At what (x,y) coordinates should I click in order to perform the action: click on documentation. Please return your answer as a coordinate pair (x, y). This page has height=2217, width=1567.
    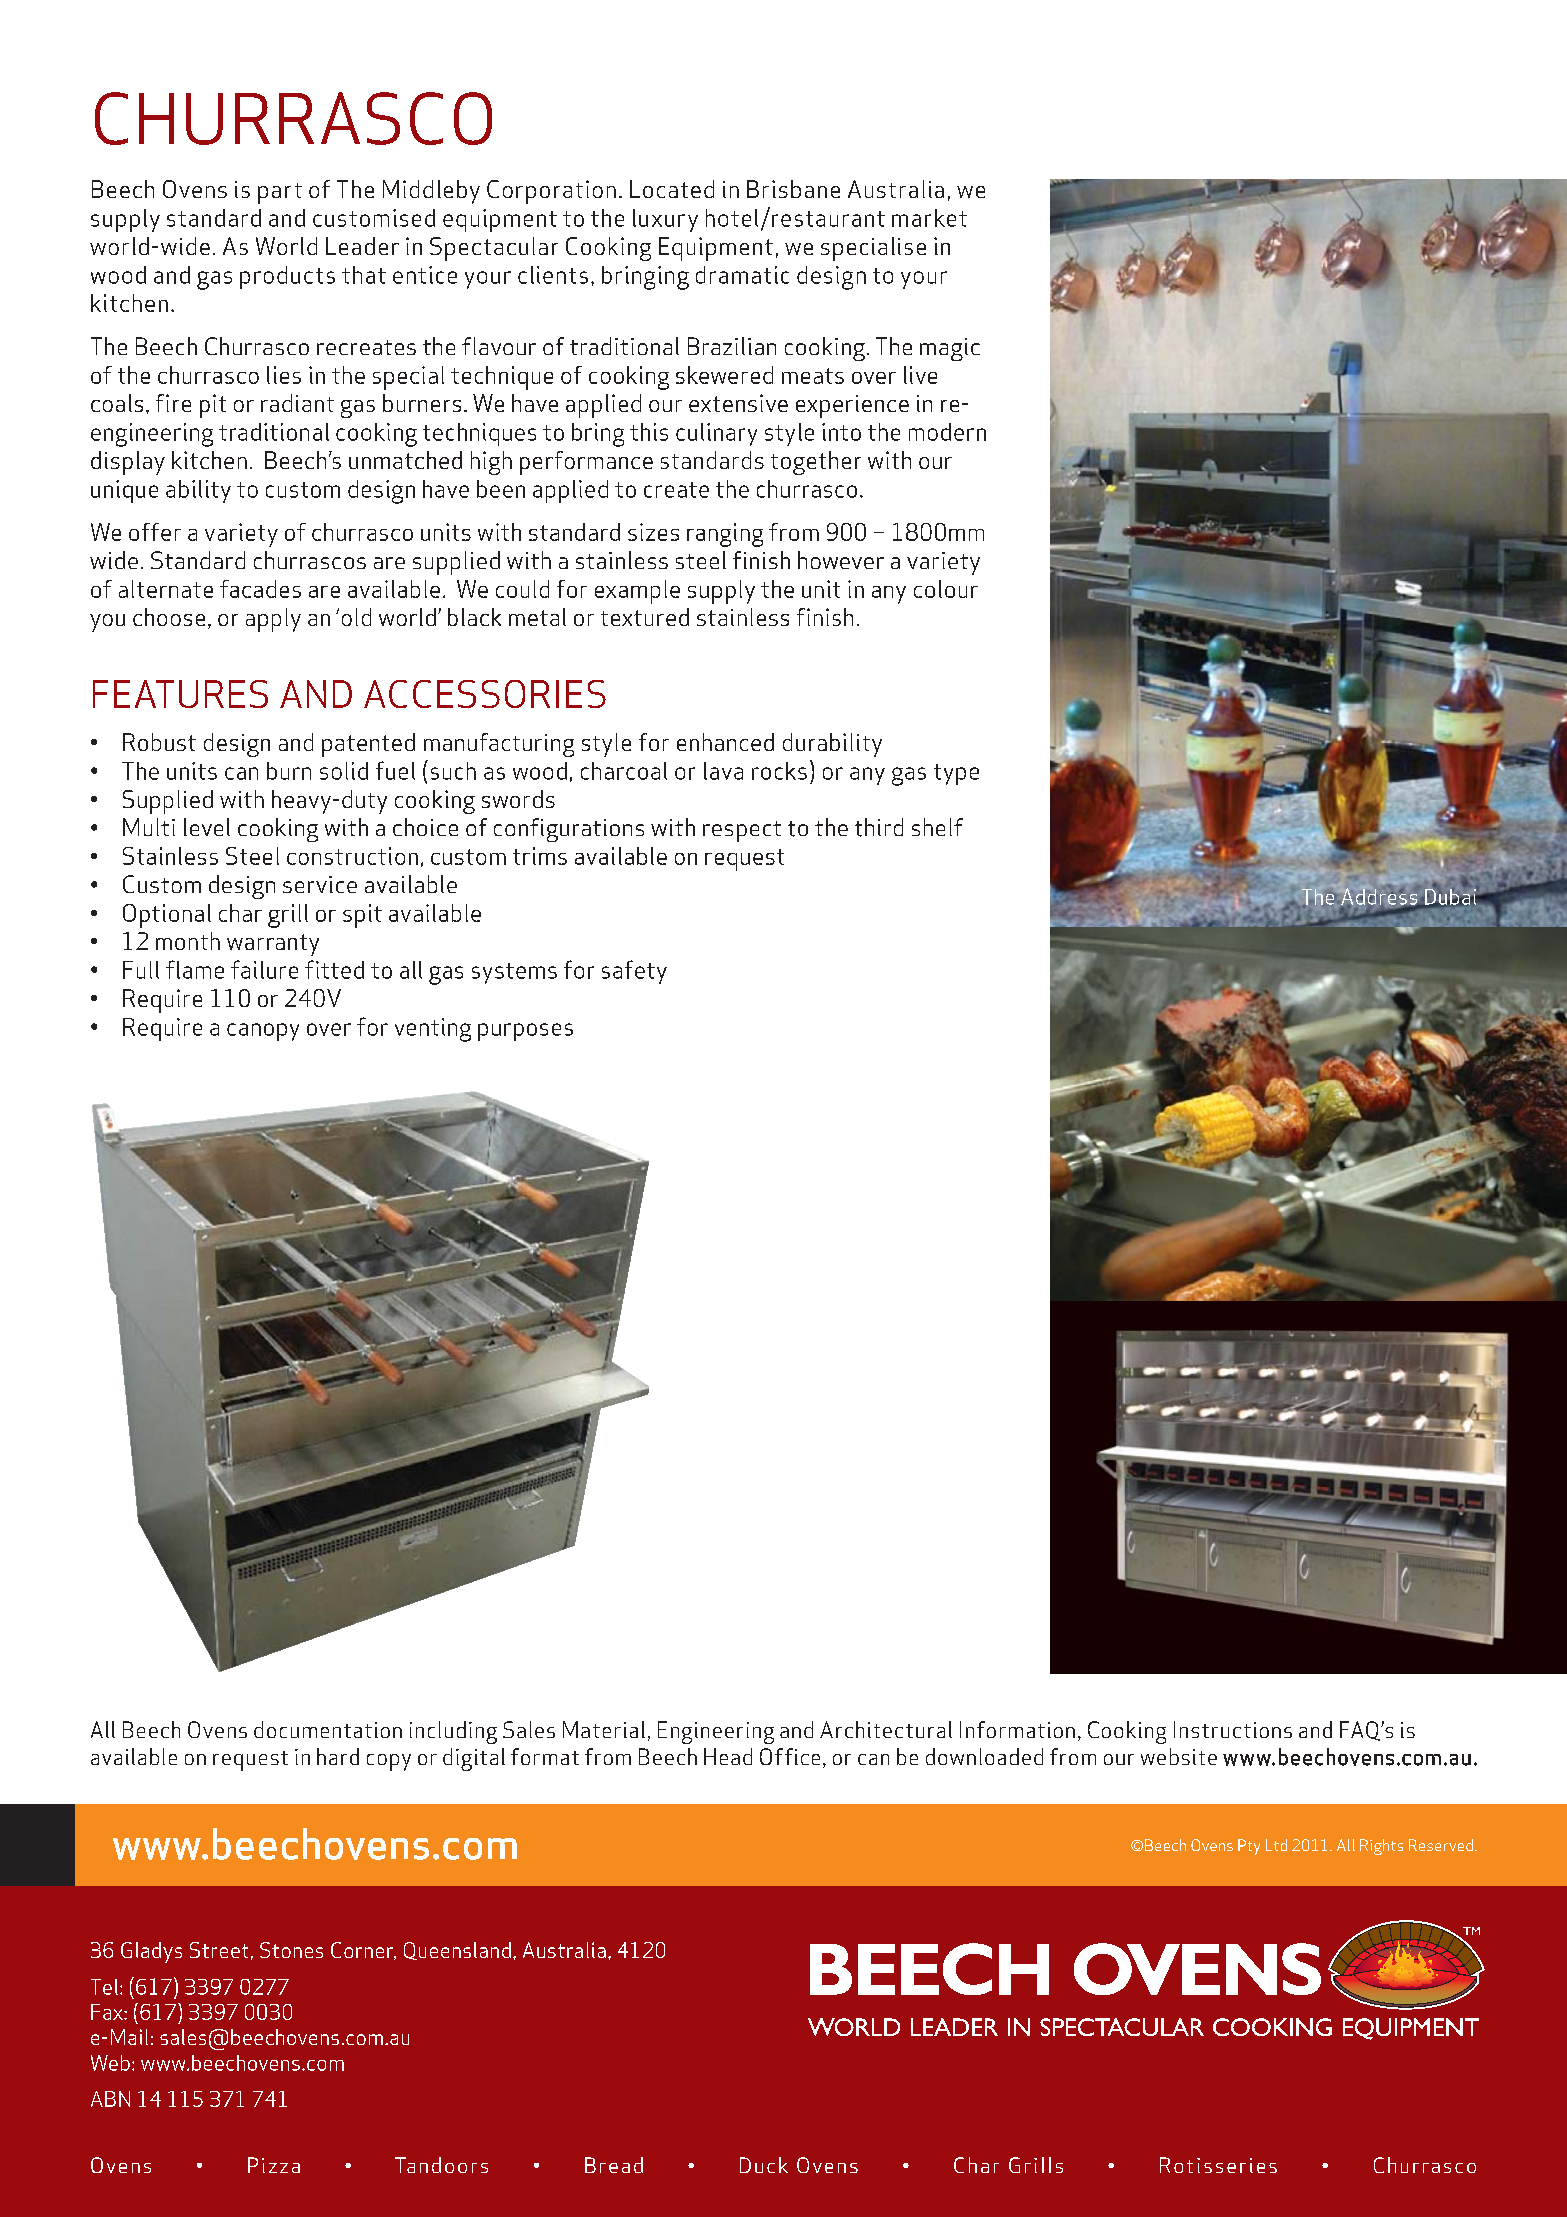
    Looking at the image, I should click on (328, 1729).
